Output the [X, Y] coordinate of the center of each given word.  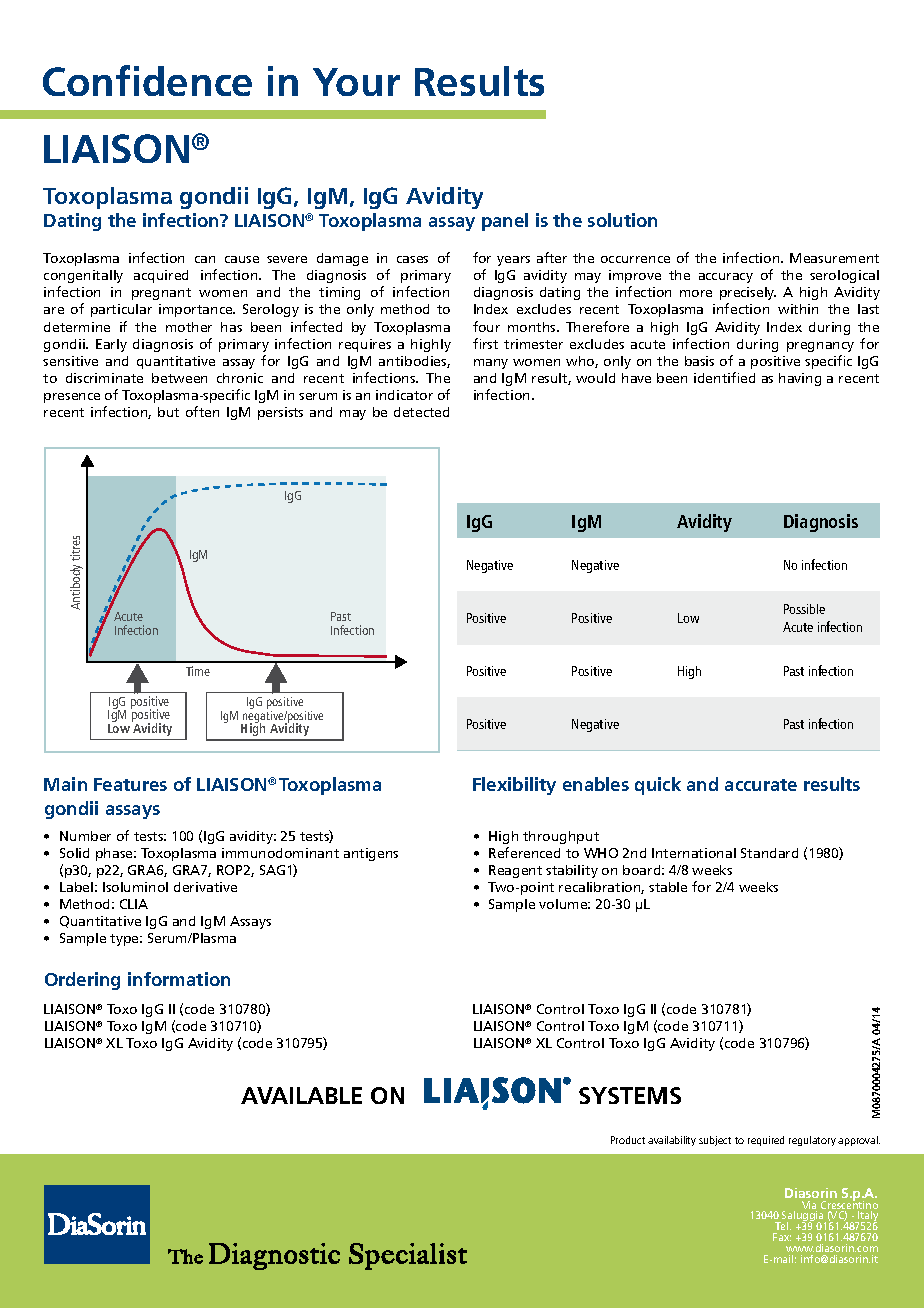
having [800, 379]
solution [622, 220]
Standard [769, 853]
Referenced [524, 852]
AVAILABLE [301, 1095]
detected [421, 412]
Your [356, 82]
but [168, 412]
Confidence [147, 80]
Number [85, 836]
